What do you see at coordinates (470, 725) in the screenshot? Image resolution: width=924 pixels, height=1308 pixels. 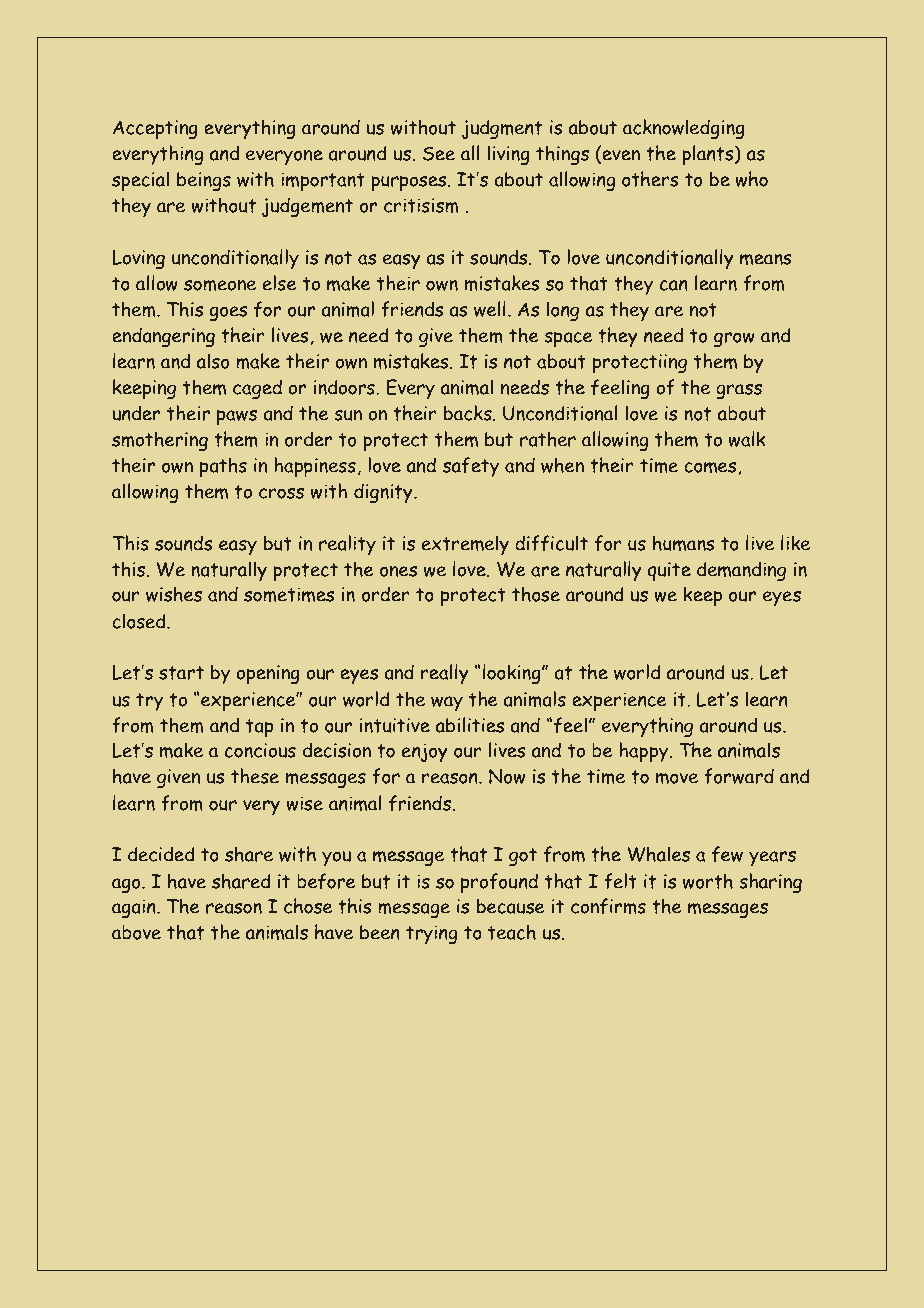 I see `abilities` at bounding box center [470, 725].
